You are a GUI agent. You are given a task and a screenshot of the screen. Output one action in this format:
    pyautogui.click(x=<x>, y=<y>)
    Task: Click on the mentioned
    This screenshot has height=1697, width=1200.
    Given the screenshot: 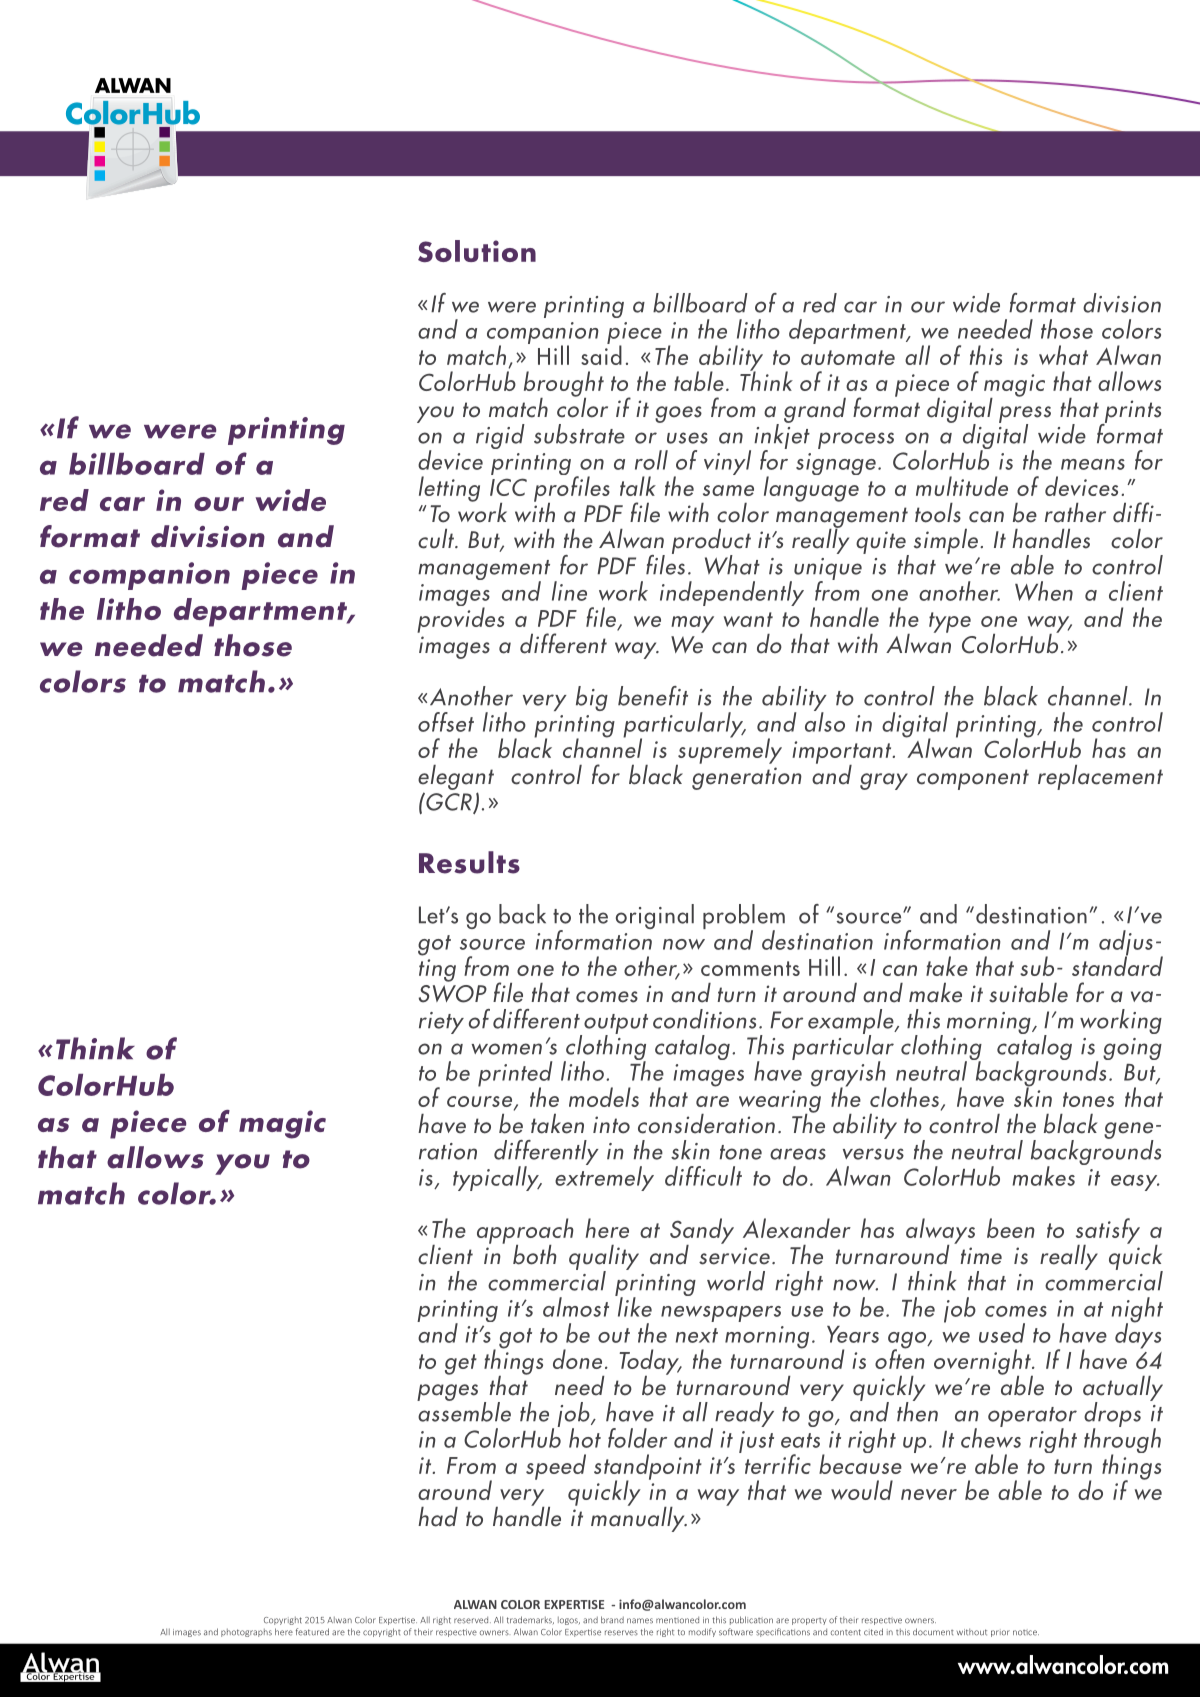 What is the action you would take?
    pyautogui.click(x=677, y=1620)
